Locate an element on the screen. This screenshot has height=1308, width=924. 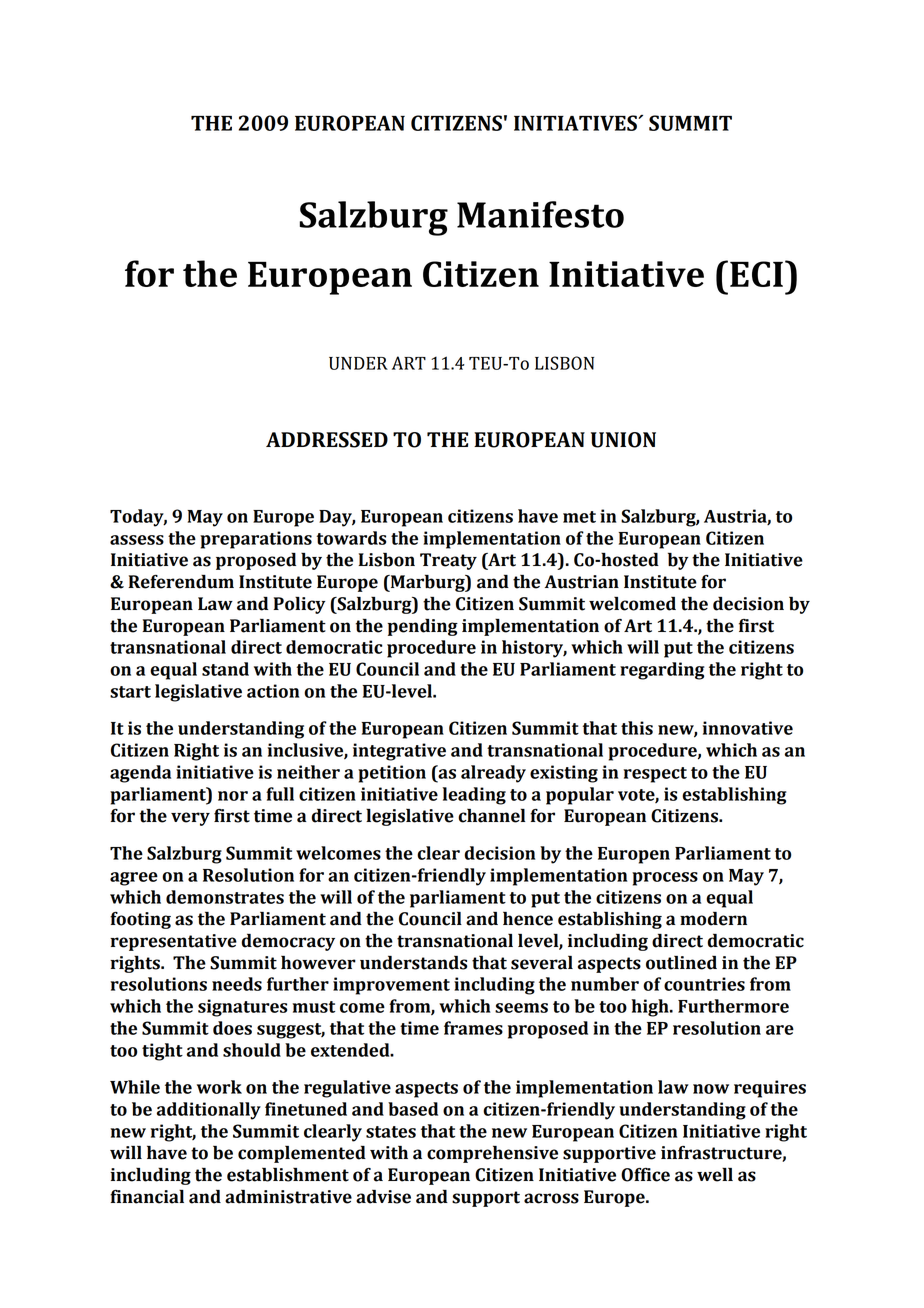
UNION is located at coordinates (623, 440).
